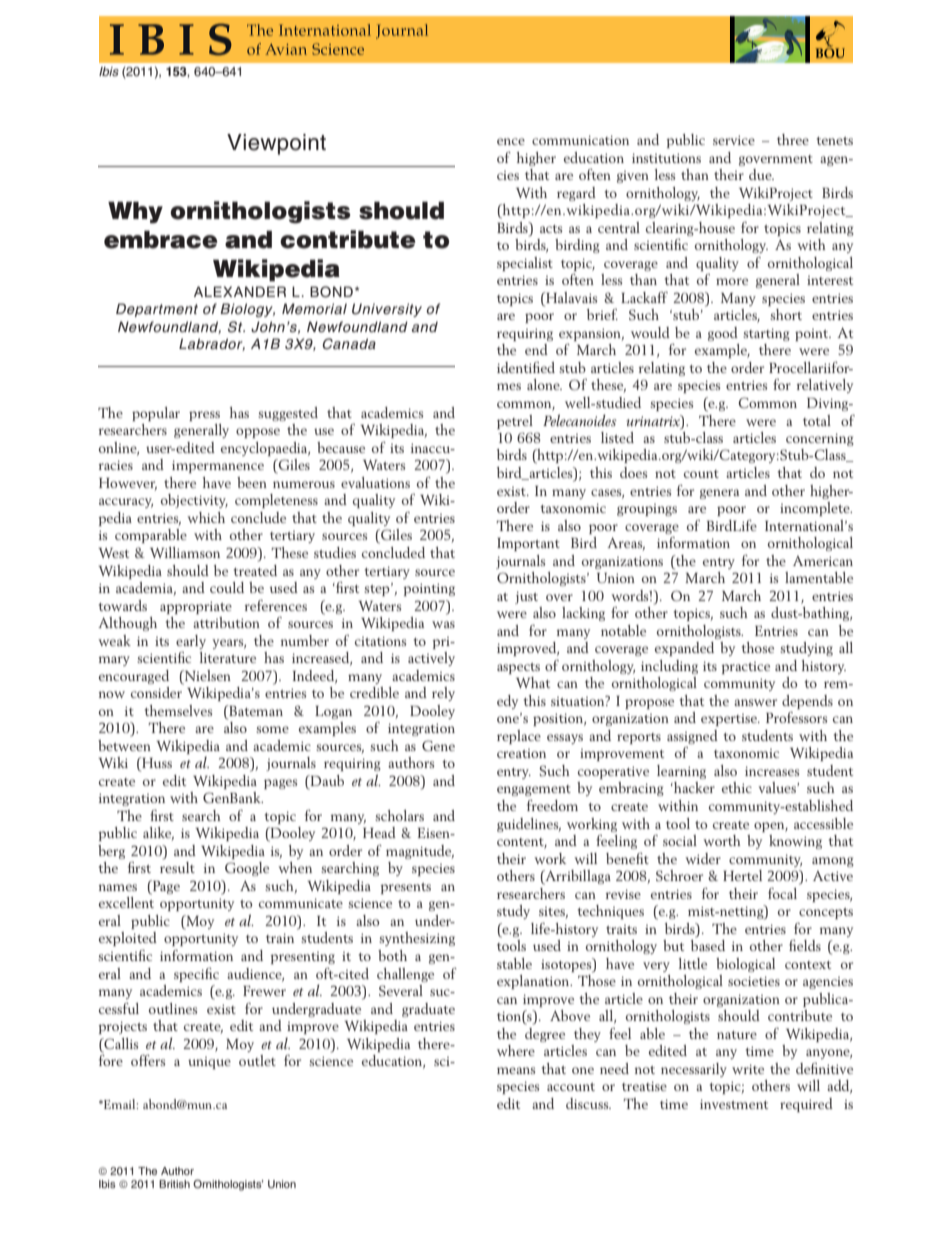  What do you see at coordinates (745, 668) in the screenshot?
I see `practice` at bounding box center [745, 668].
